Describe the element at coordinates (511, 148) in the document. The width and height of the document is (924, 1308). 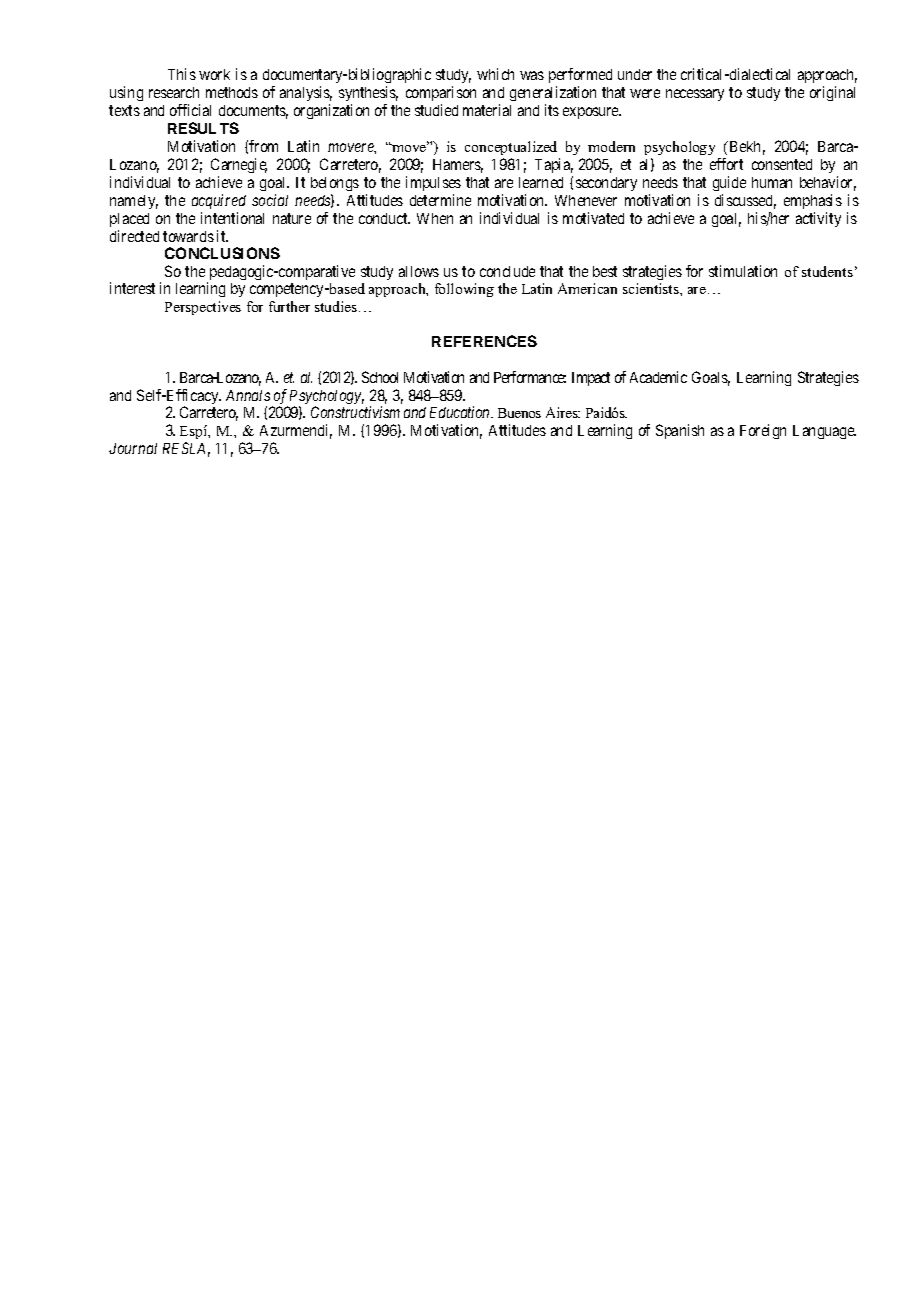
I see `conceptualized` at that location.
